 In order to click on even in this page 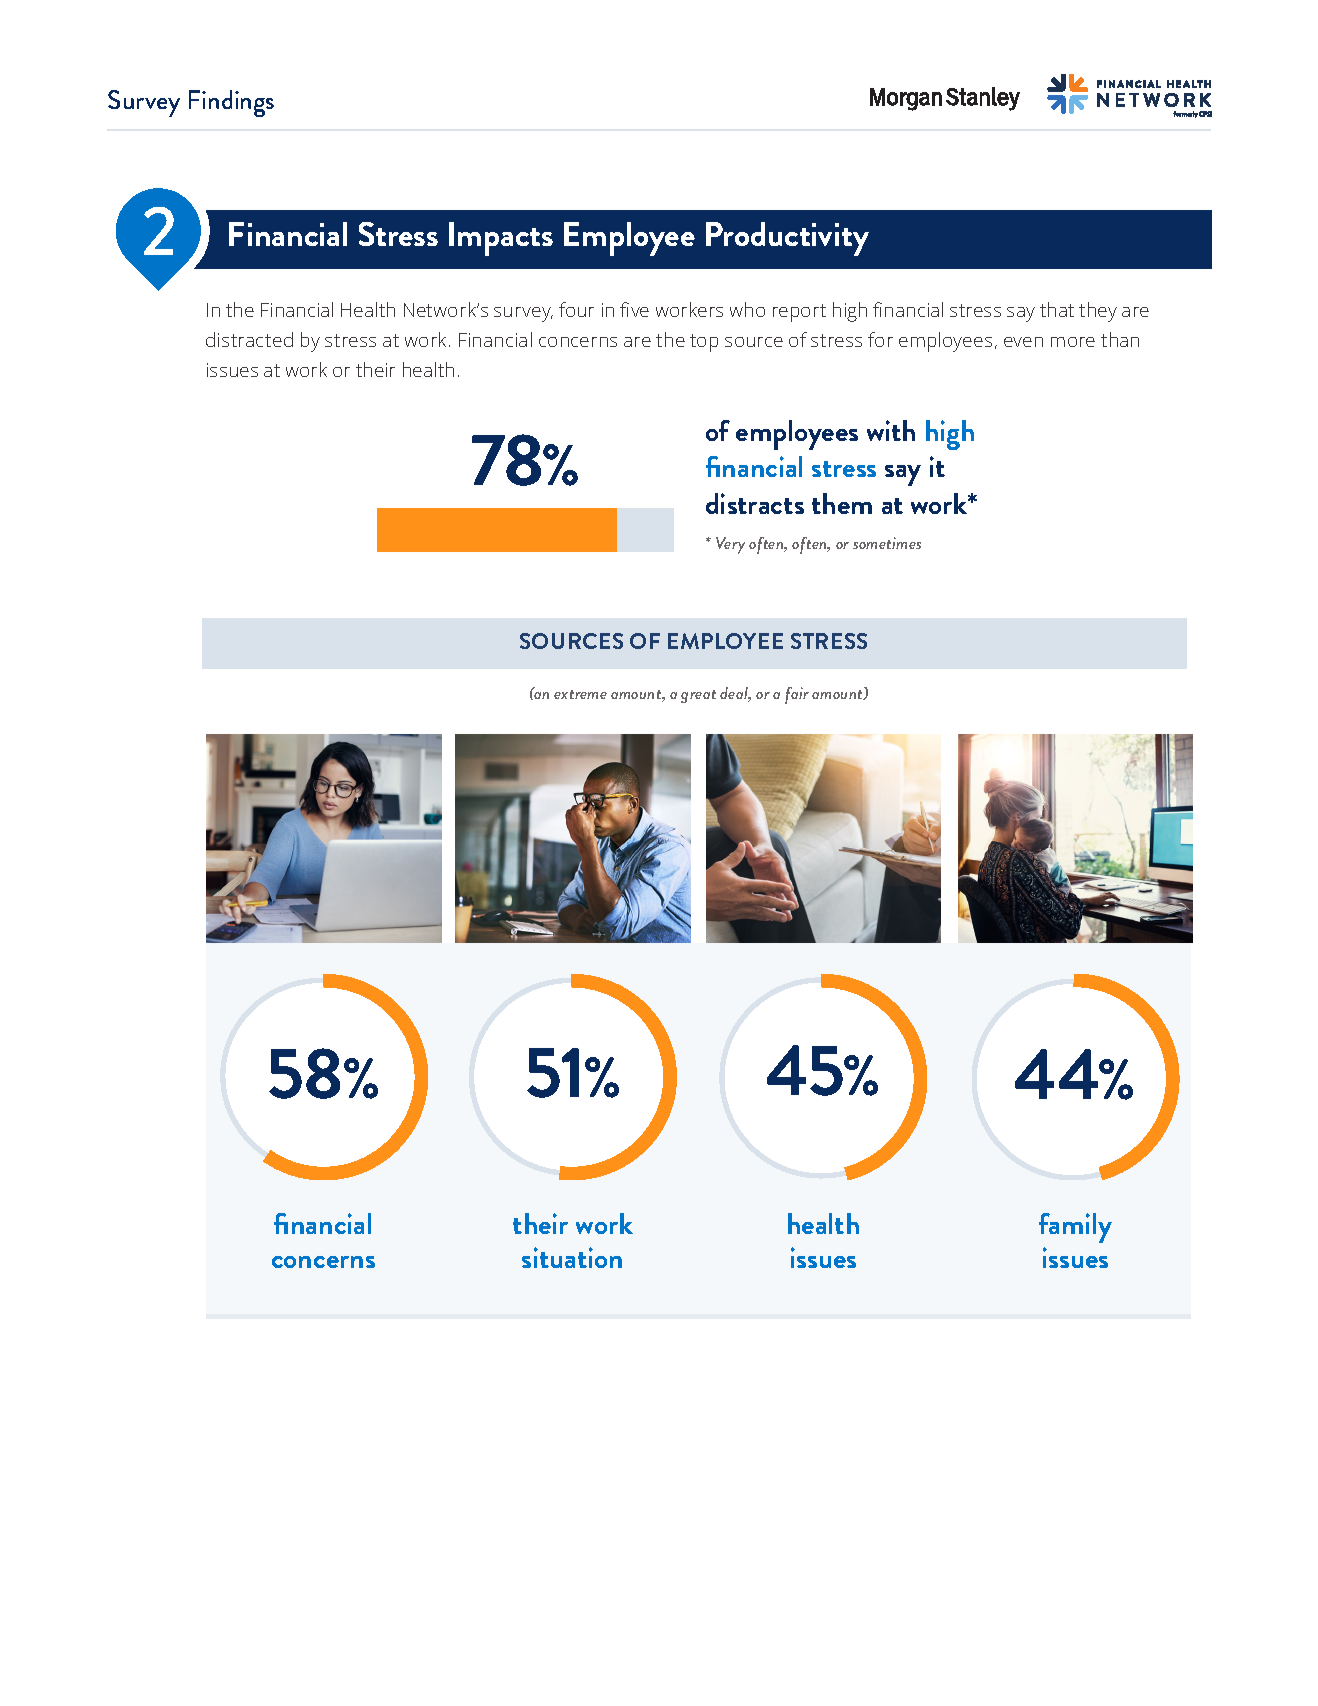, I will do `click(1023, 342)`.
